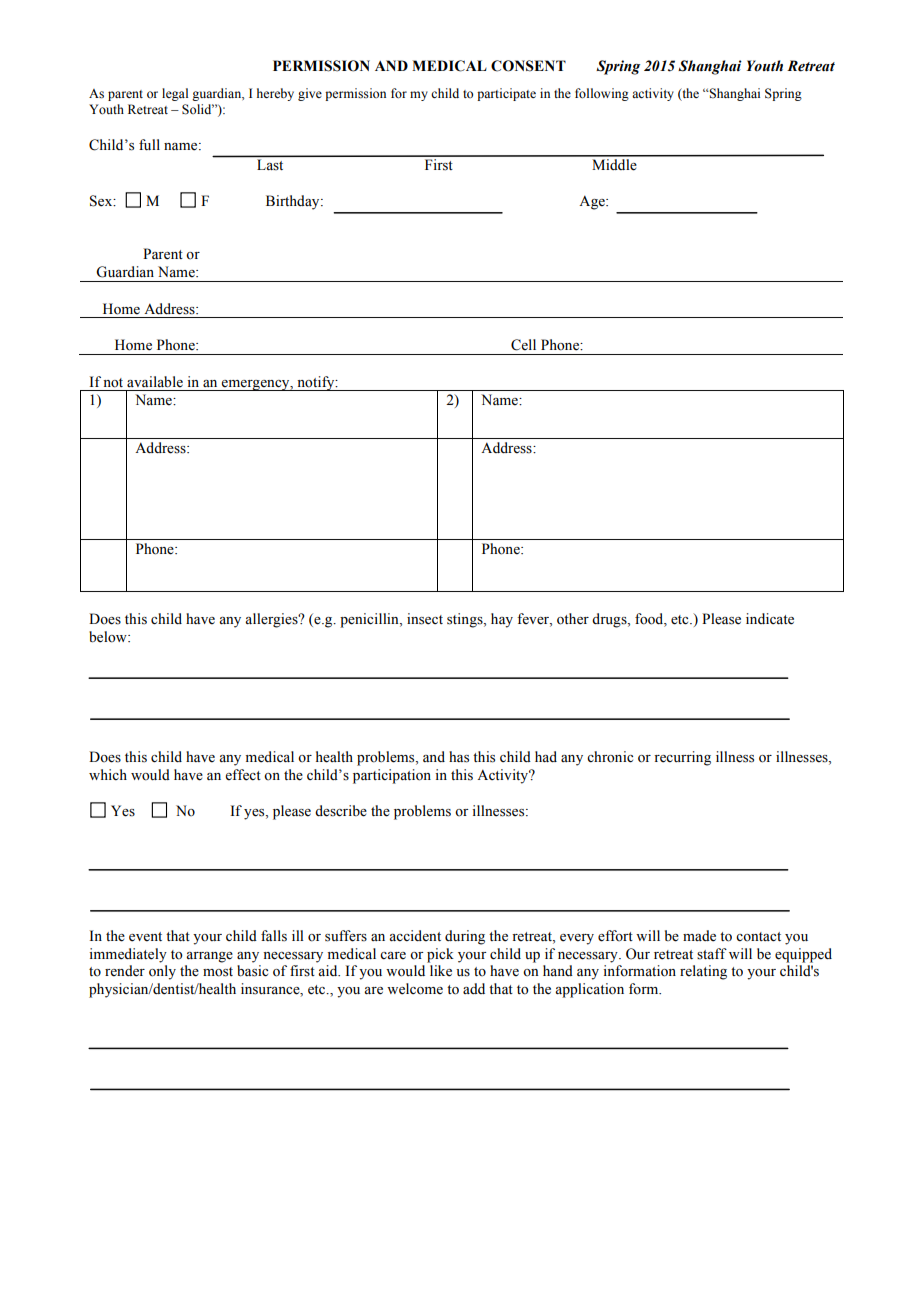 Image resolution: width=924 pixels, height=1308 pixels. What do you see at coordinates (502, 620) in the document?
I see `hay` at bounding box center [502, 620].
